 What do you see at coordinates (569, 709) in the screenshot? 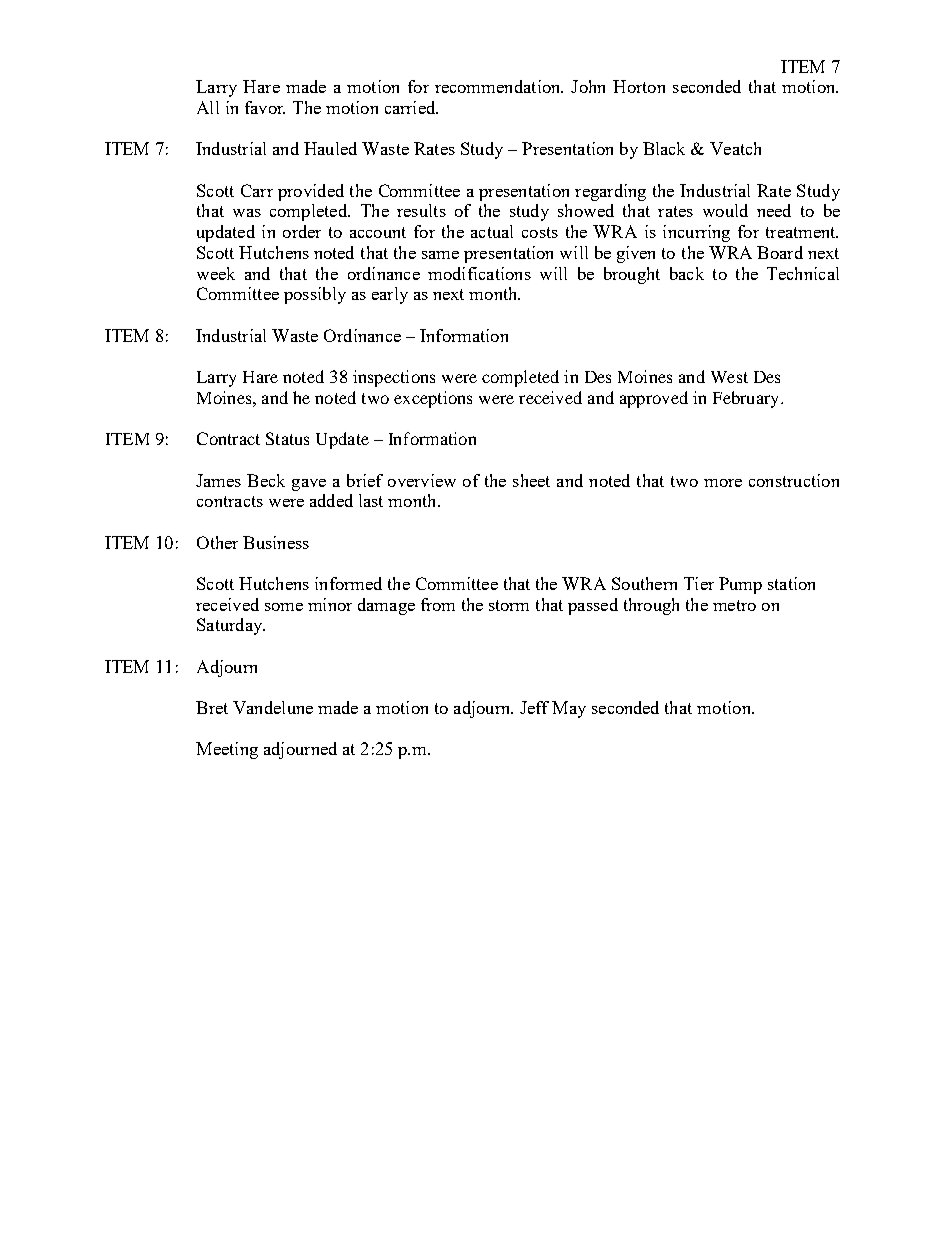
I see `May` at bounding box center [569, 709].
